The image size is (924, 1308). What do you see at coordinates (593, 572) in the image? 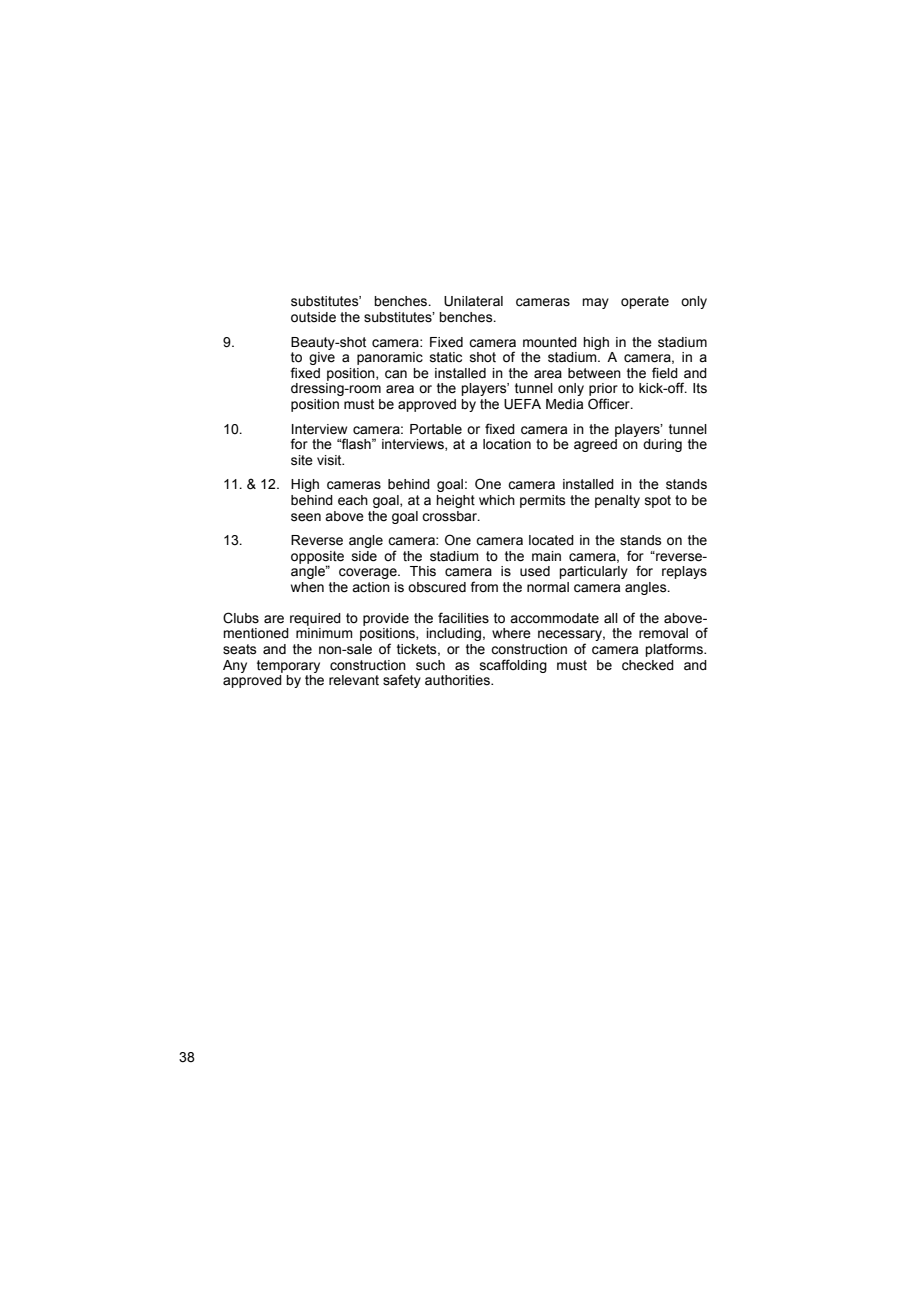
I see `particularly` at bounding box center [593, 572].
